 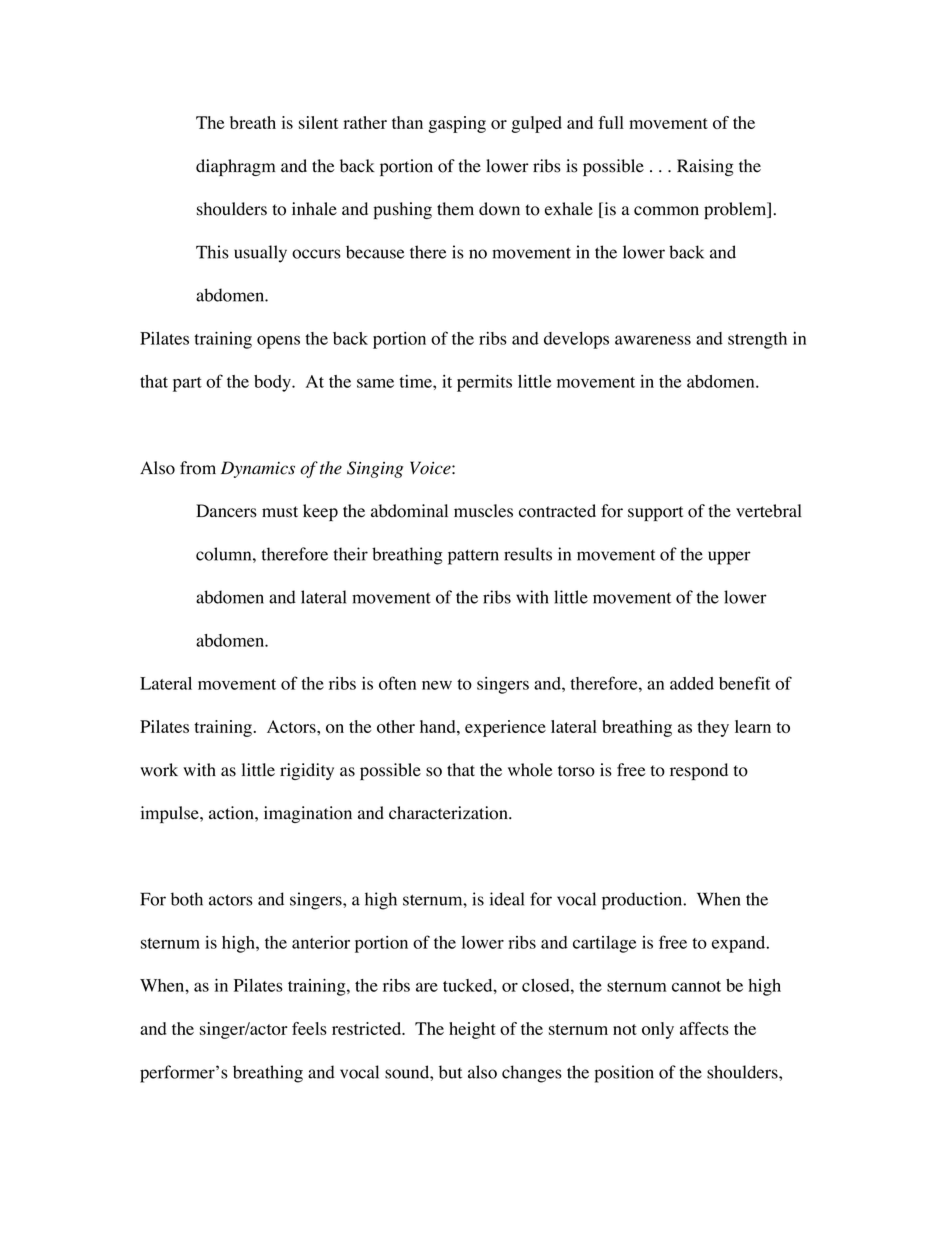 What do you see at coordinates (235, 167) in the screenshot?
I see `diaphragm` at bounding box center [235, 167].
